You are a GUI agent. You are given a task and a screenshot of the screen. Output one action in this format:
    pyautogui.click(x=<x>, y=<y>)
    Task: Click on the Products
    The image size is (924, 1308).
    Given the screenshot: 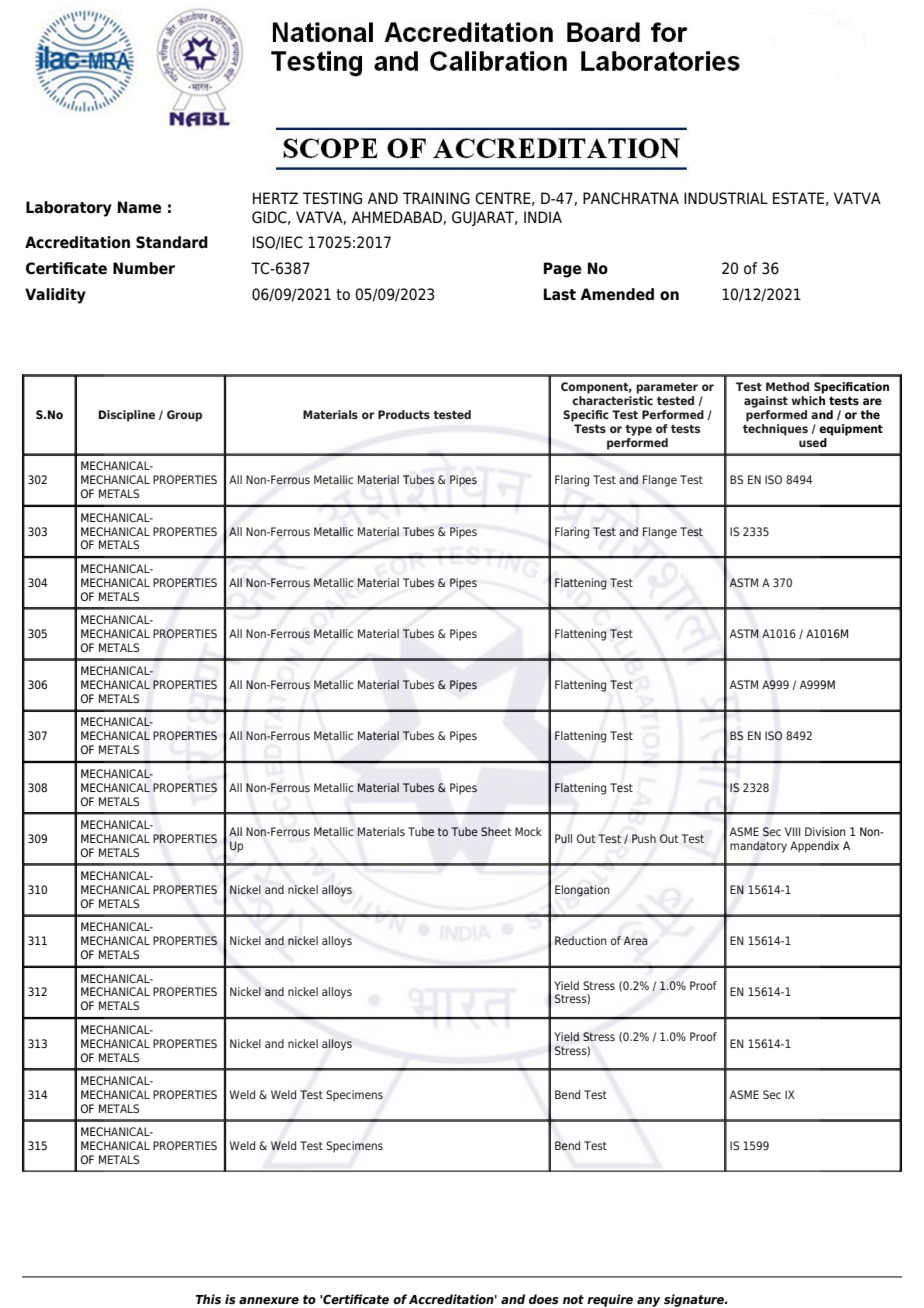 What is the action you would take?
    pyautogui.click(x=404, y=414)
